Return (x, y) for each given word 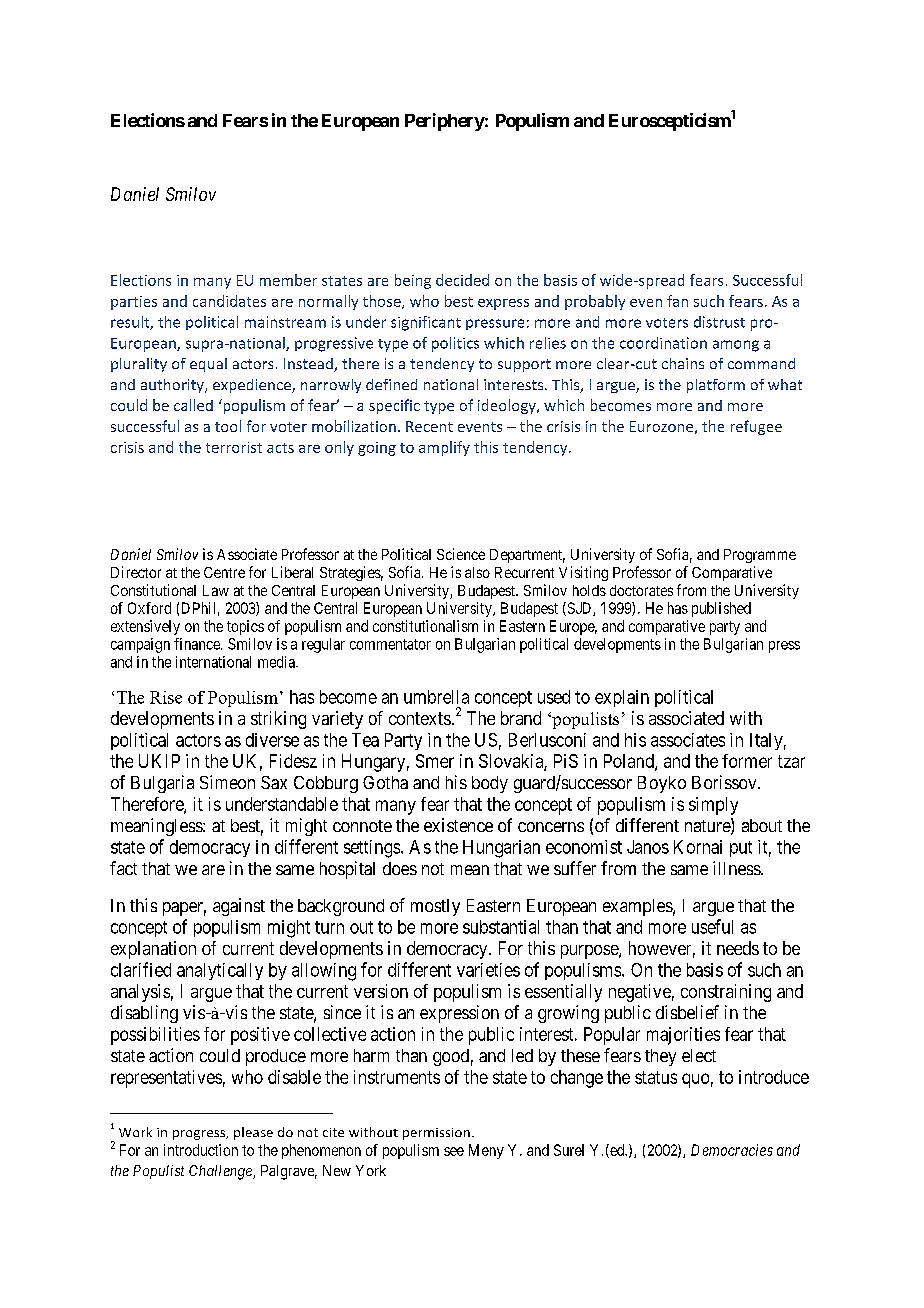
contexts (420, 718)
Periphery (445, 122)
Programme (760, 556)
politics (455, 344)
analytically (220, 971)
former (747, 761)
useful (712, 926)
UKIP (159, 761)
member (288, 280)
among (736, 346)
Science (461, 554)
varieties (488, 970)
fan (677, 301)
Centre (224, 572)
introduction (201, 1150)
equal (208, 365)
